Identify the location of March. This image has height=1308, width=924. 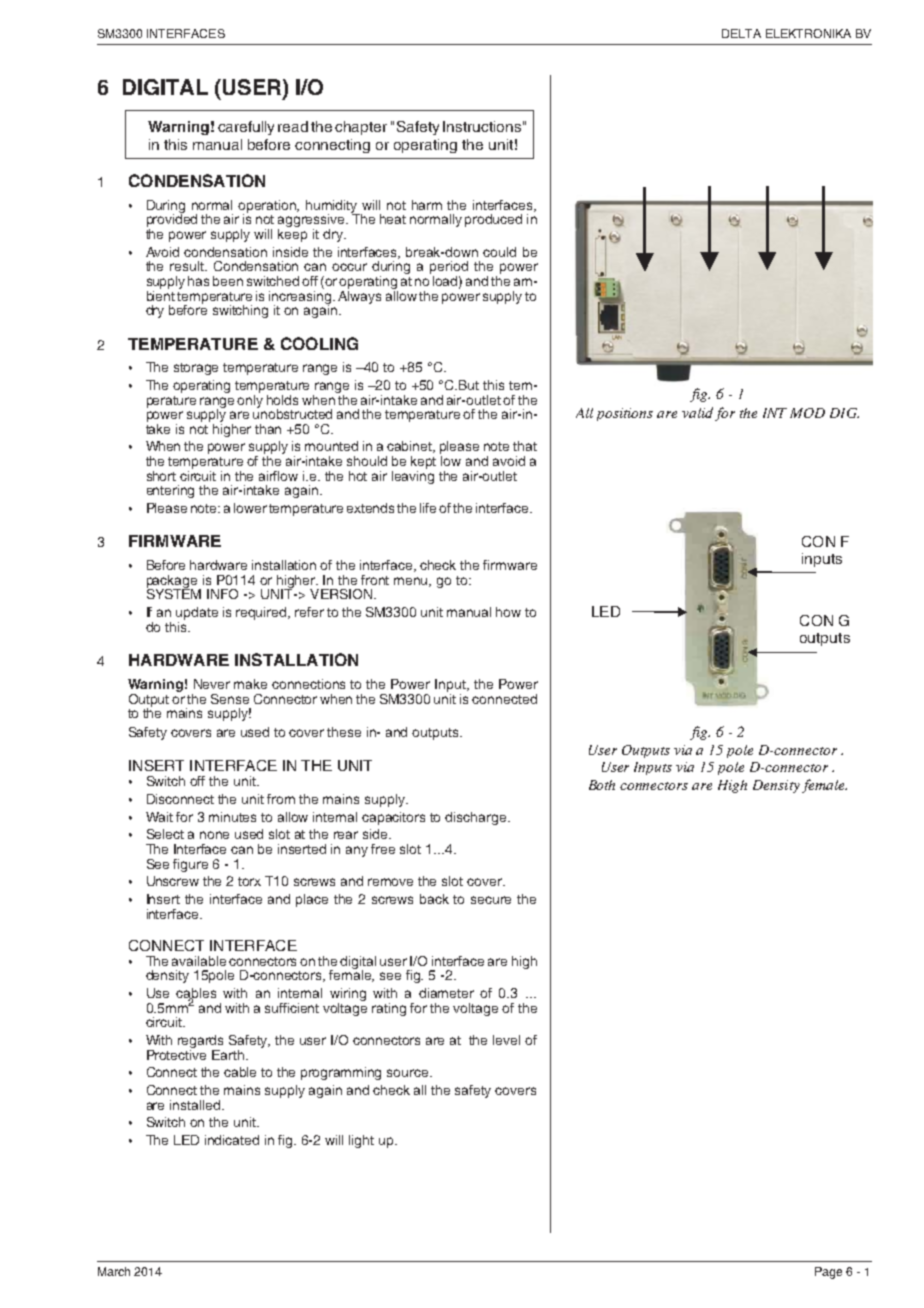
(114, 1271).
